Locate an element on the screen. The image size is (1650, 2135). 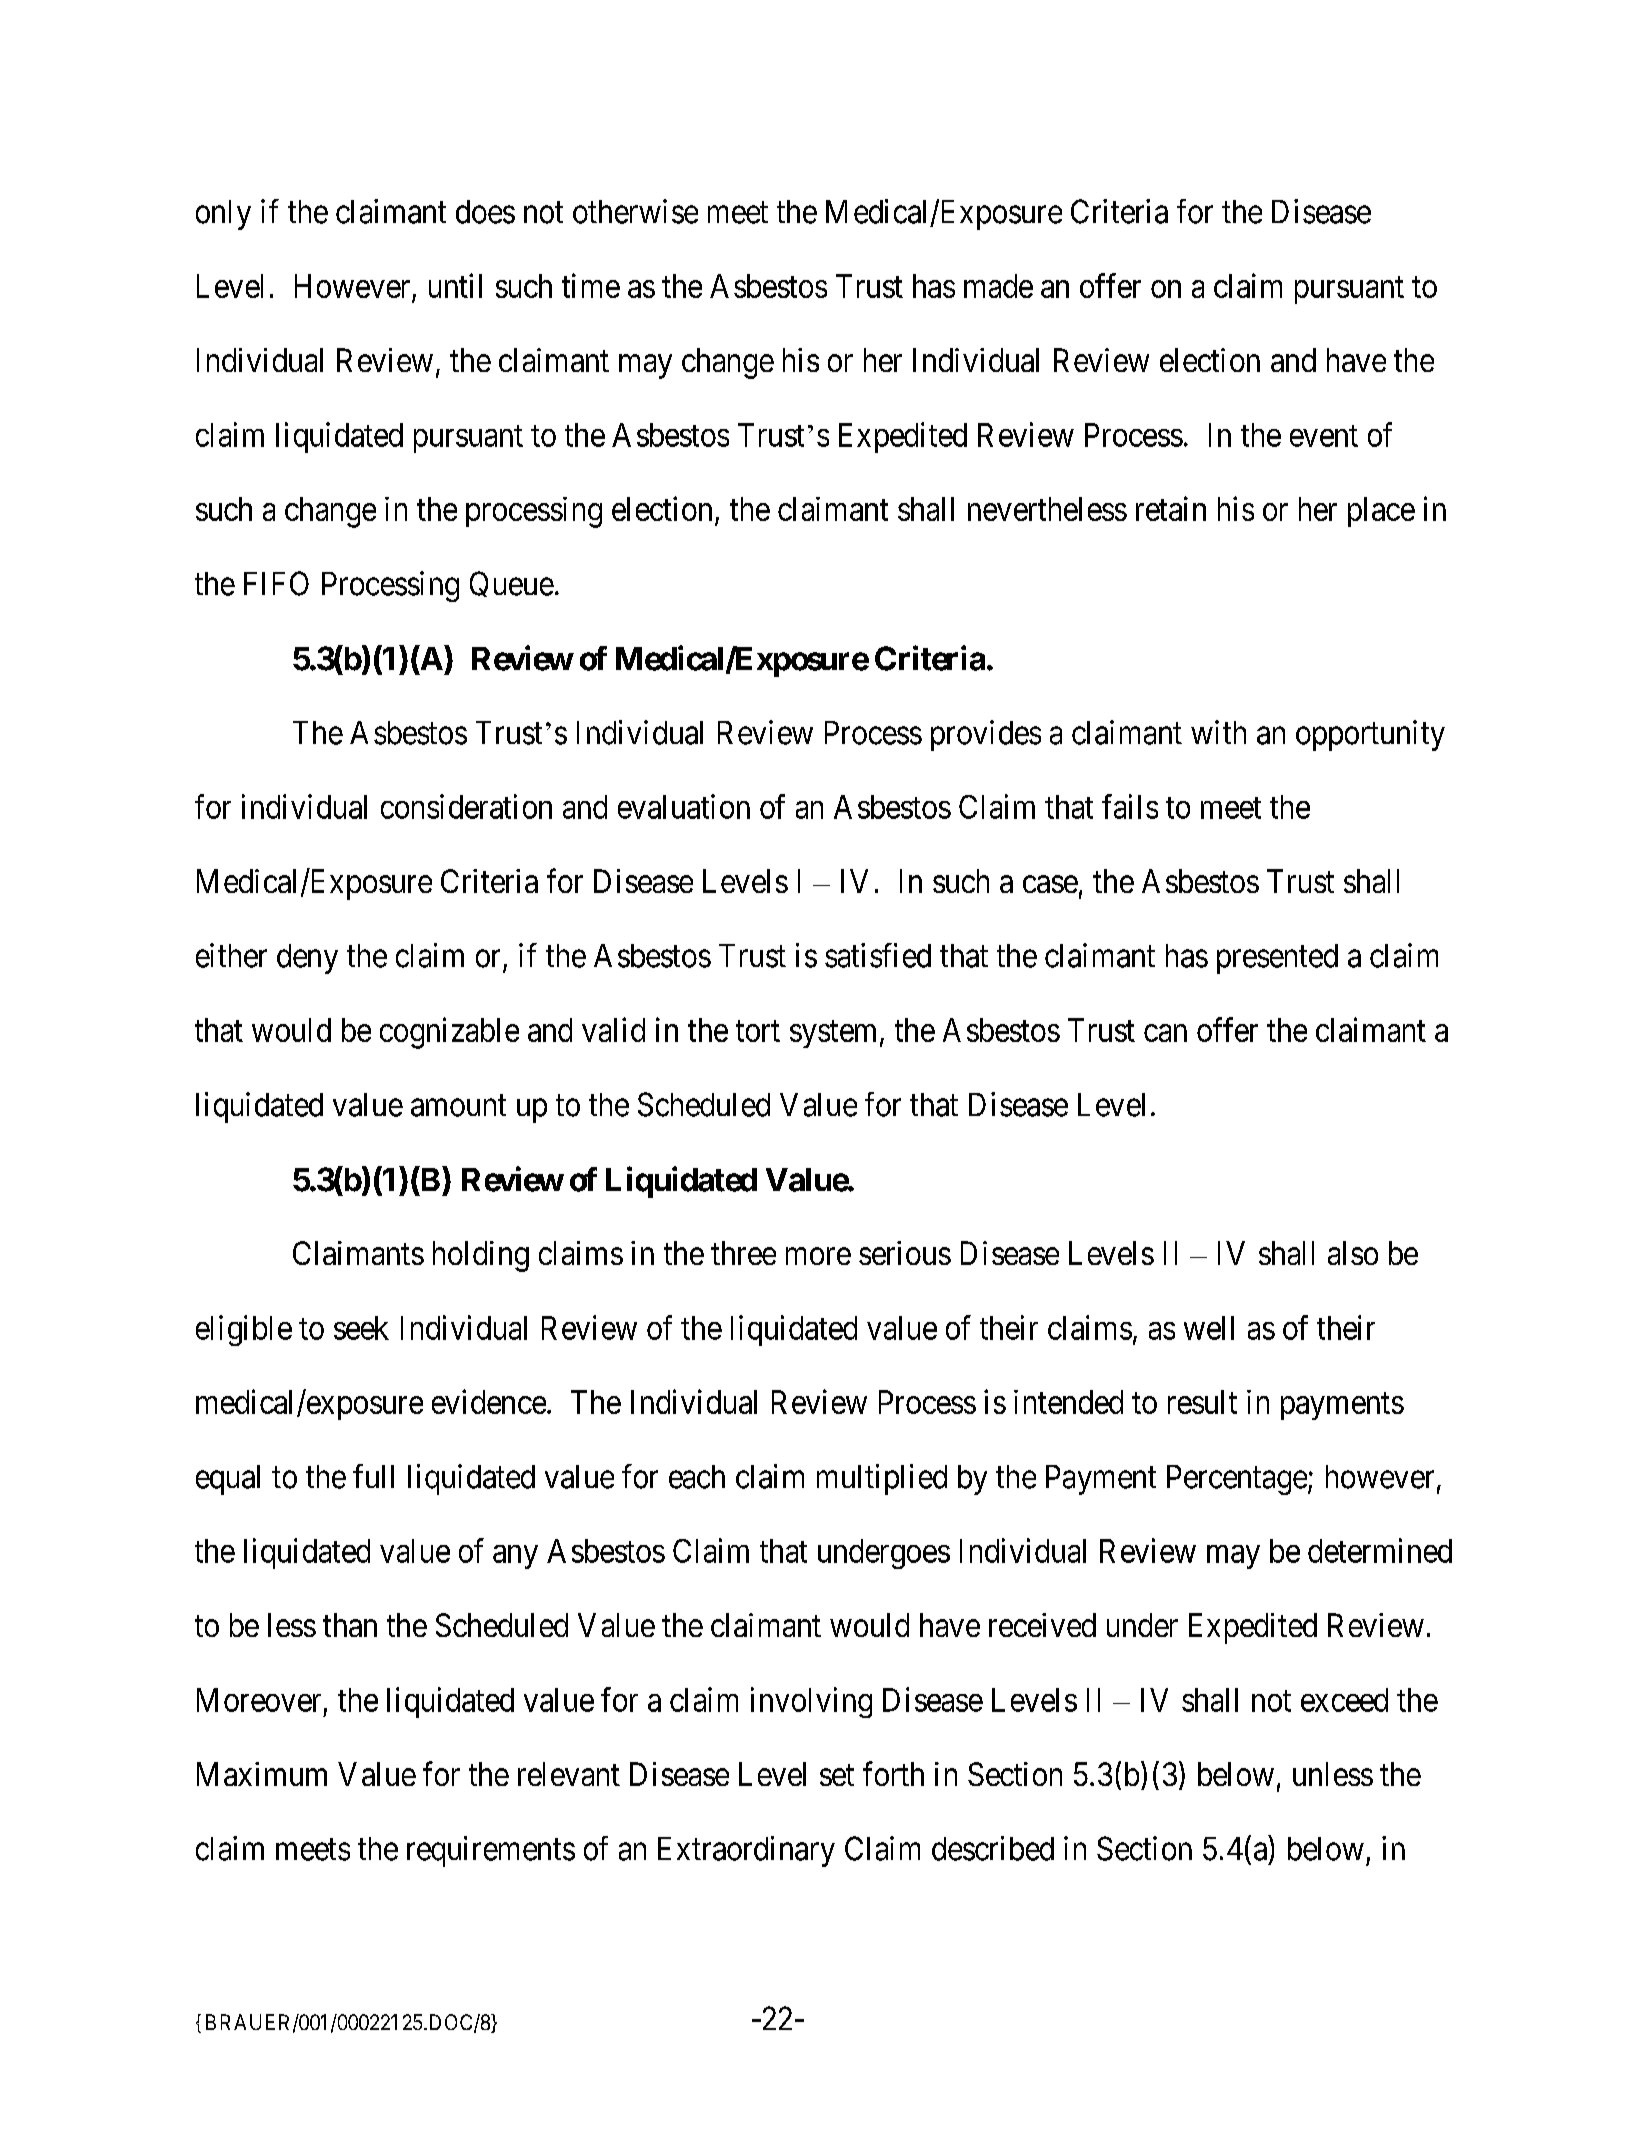
amount is located at coordinates (458, 1106).
